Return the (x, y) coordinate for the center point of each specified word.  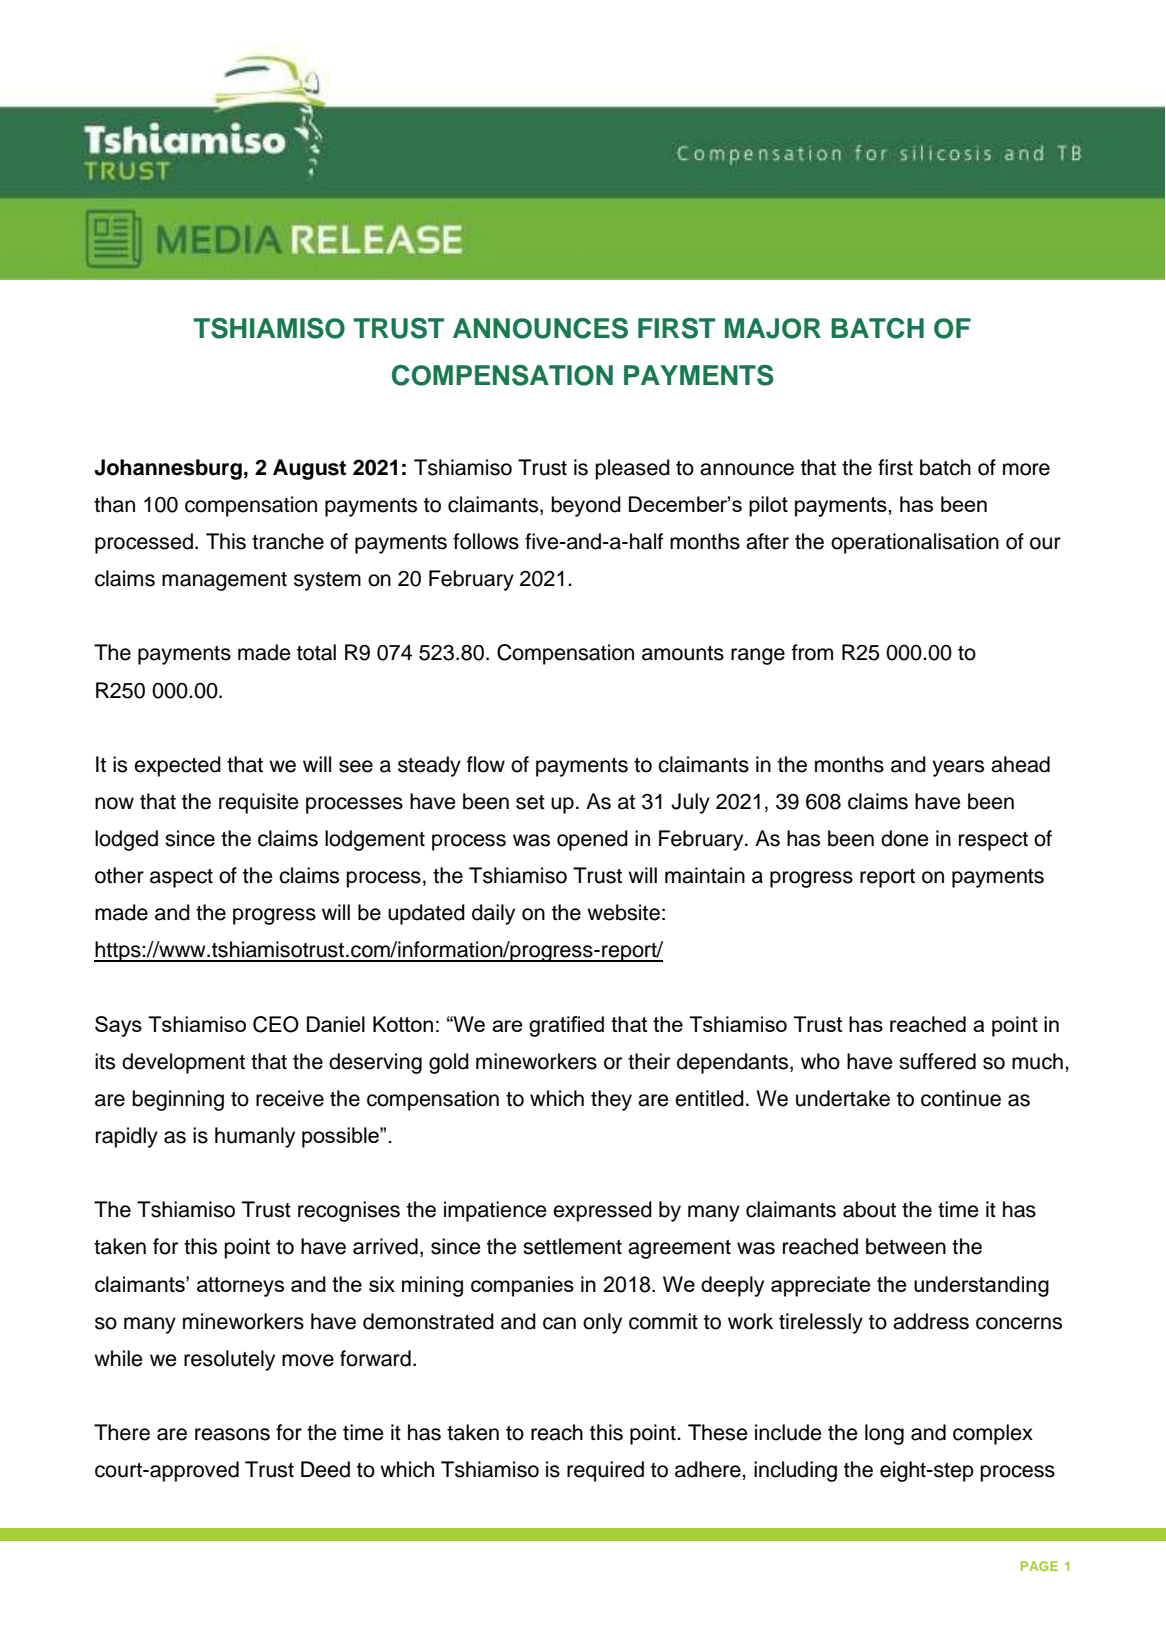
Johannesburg (168, 469)
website (623, 912)
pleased (632, 469)
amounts (683, 653)
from (812, 652)
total (316, 652)
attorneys (240, 1287)
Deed (325, 1469)
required (605, 1471)
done (905, 838)
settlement (572, 1246)
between (906, 1246)
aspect (181, 878)
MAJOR (773, 328)
